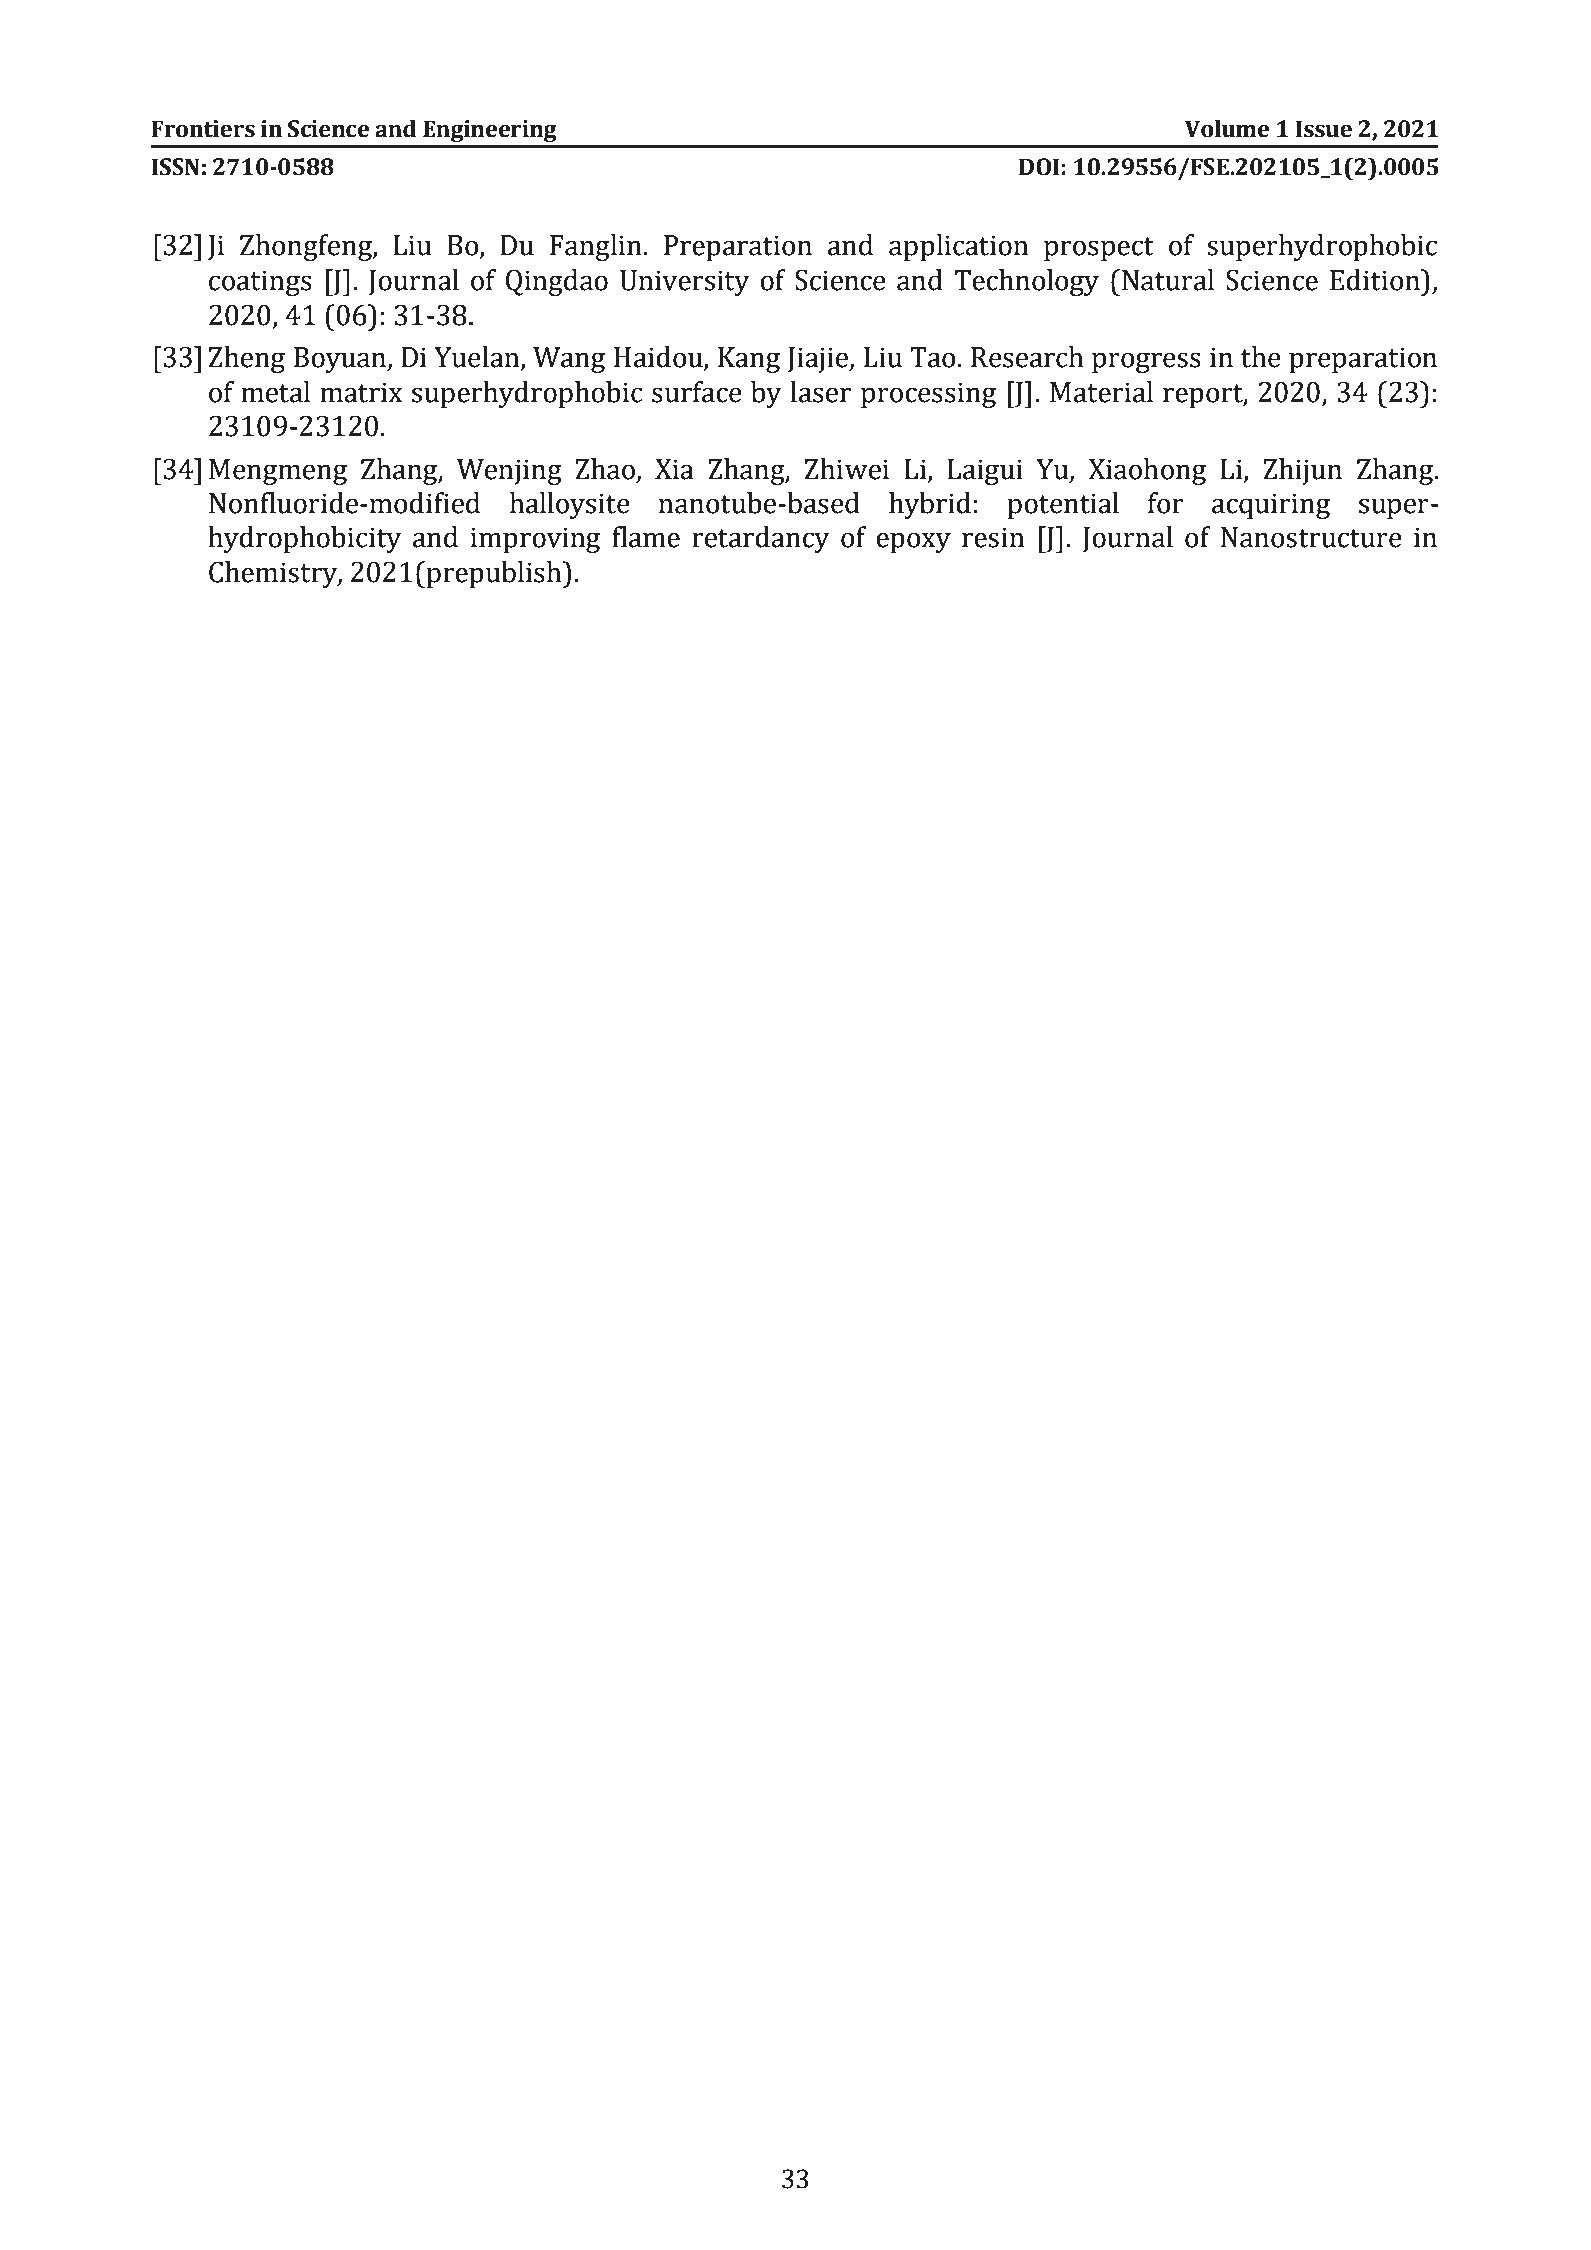  What do you see at coordinates (1227, 129) in the screenshot?
I see `Volume` at bounding box center [1227, 129].
